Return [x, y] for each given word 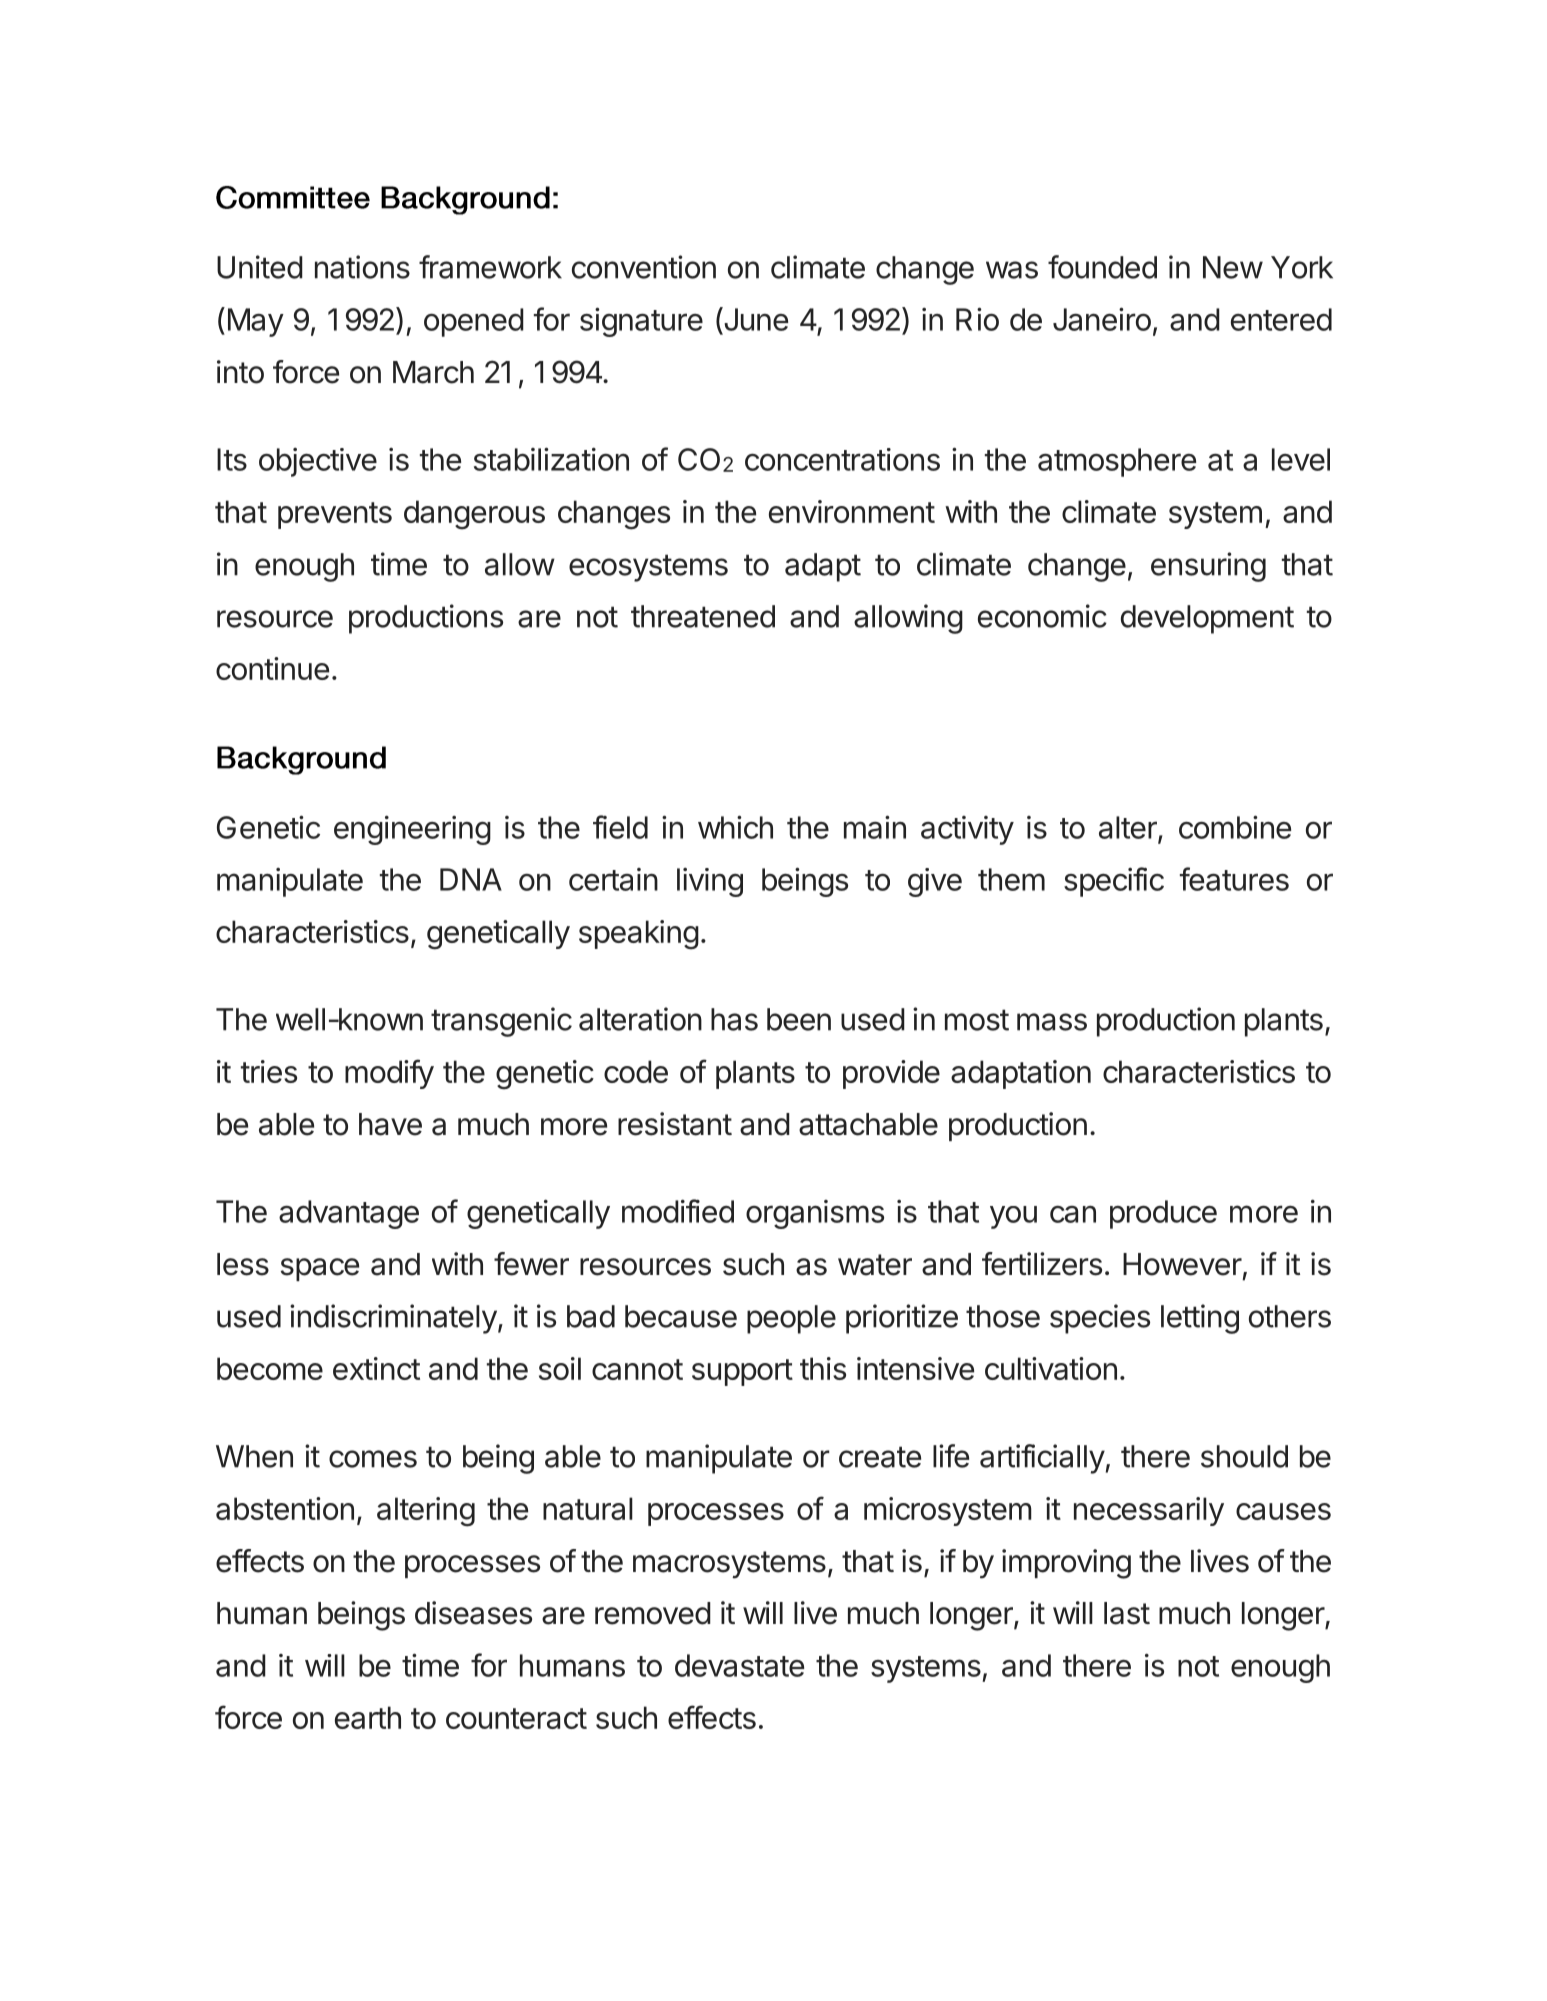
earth [368, 1717]
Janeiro [1102, 319]
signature [641, 322]
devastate [739, 1665]
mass [1052, 1022]
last [1127, 1613]
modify [389, 1074]
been [799, 1019]
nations [362, 267]
